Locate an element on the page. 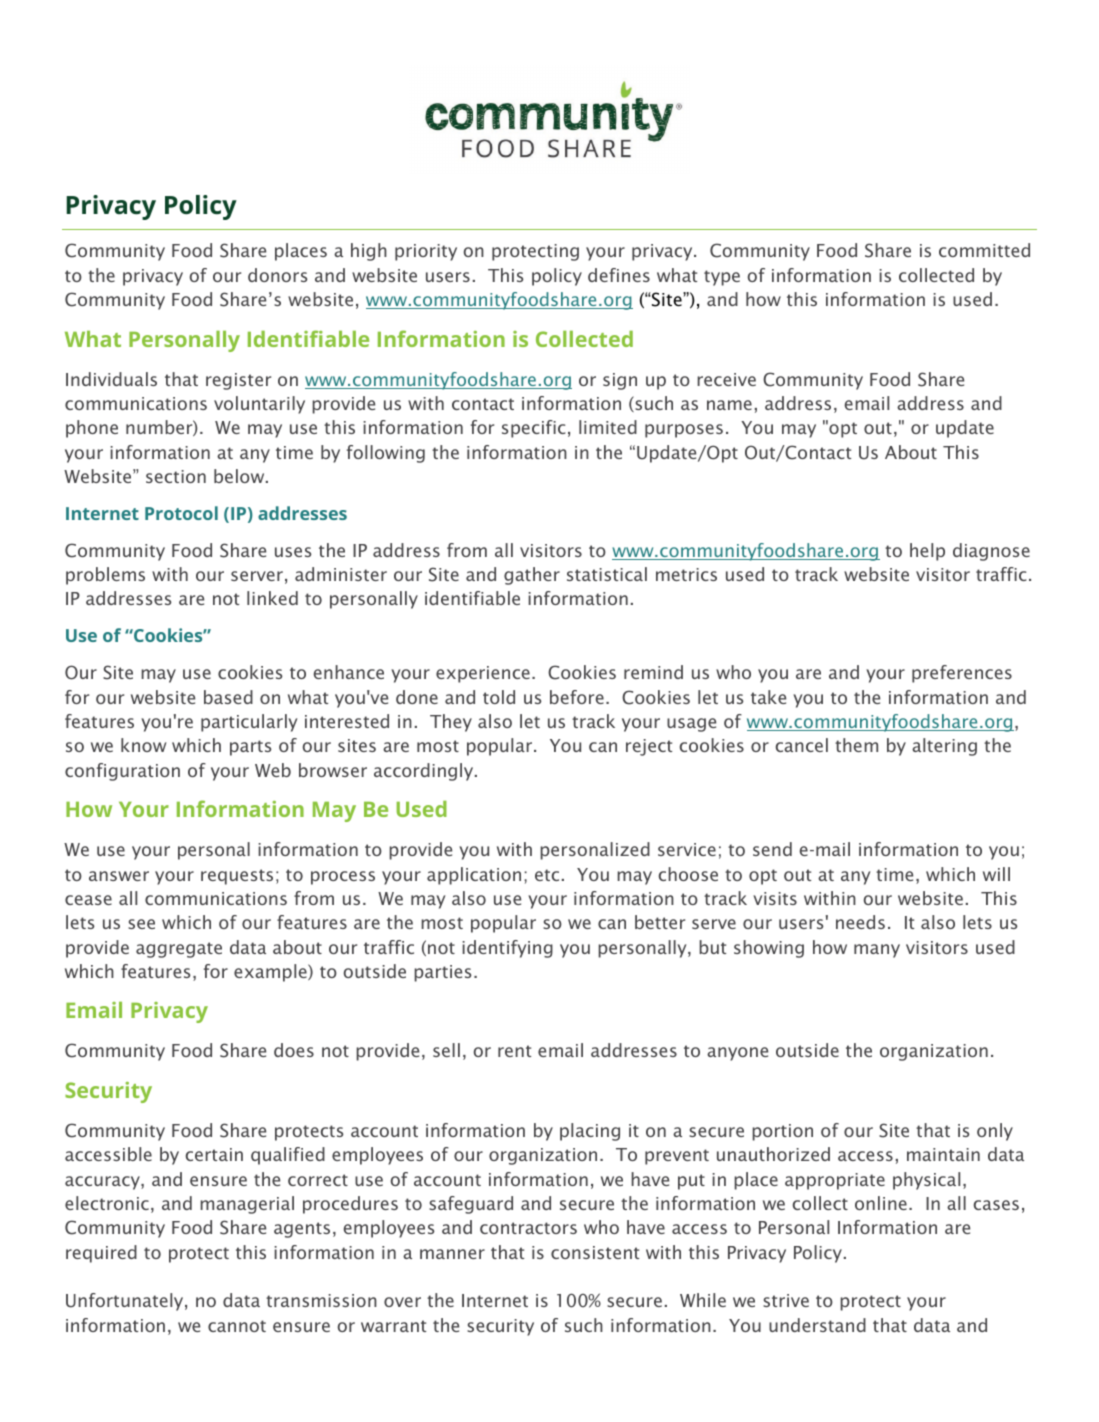 This image has width=1099, height=1422. gather is located at coordinates (532, 576).
